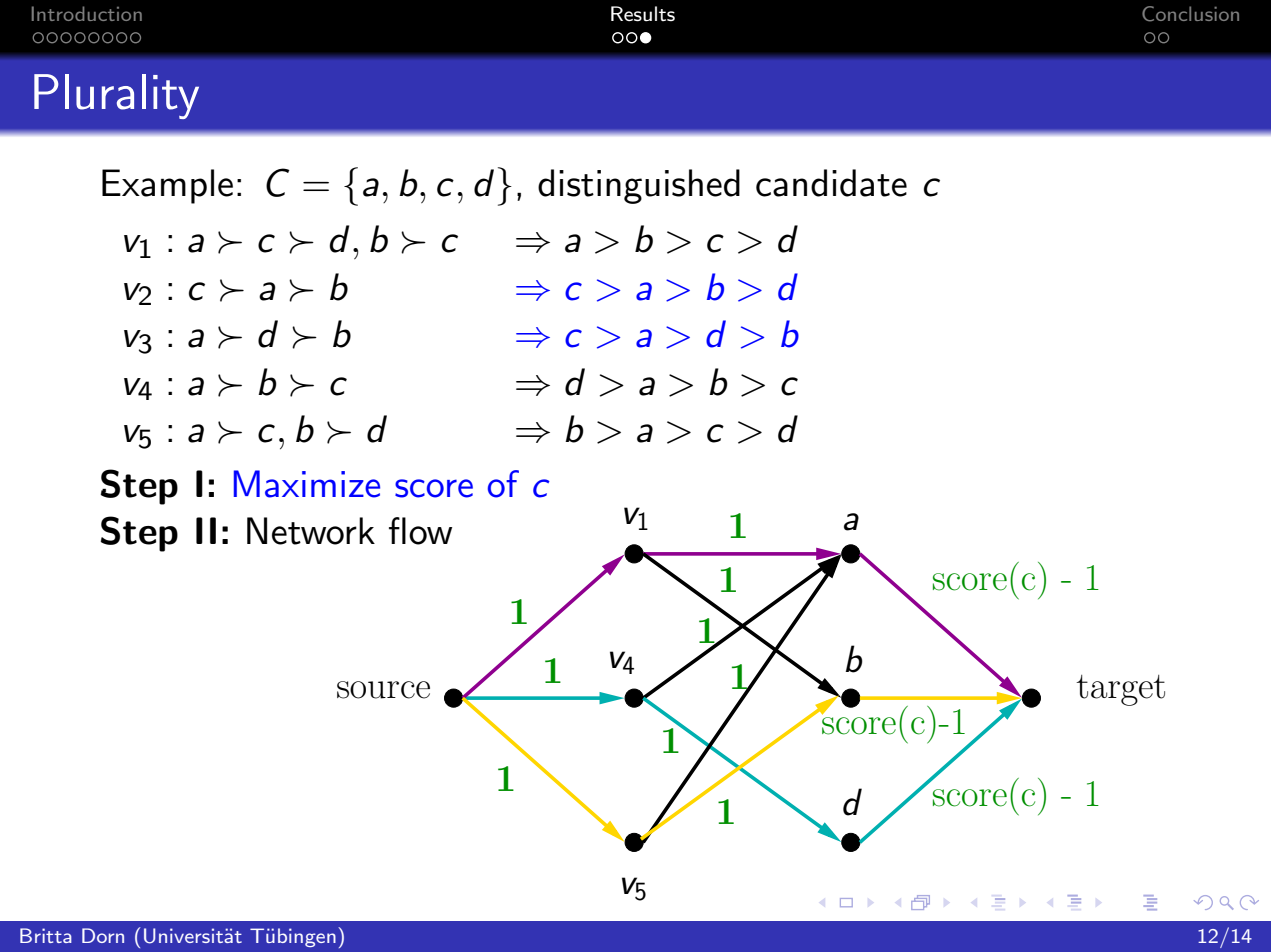 The width and height of the page is (1271, 952). I want to click on Conclusion, so click(1190, 14).
